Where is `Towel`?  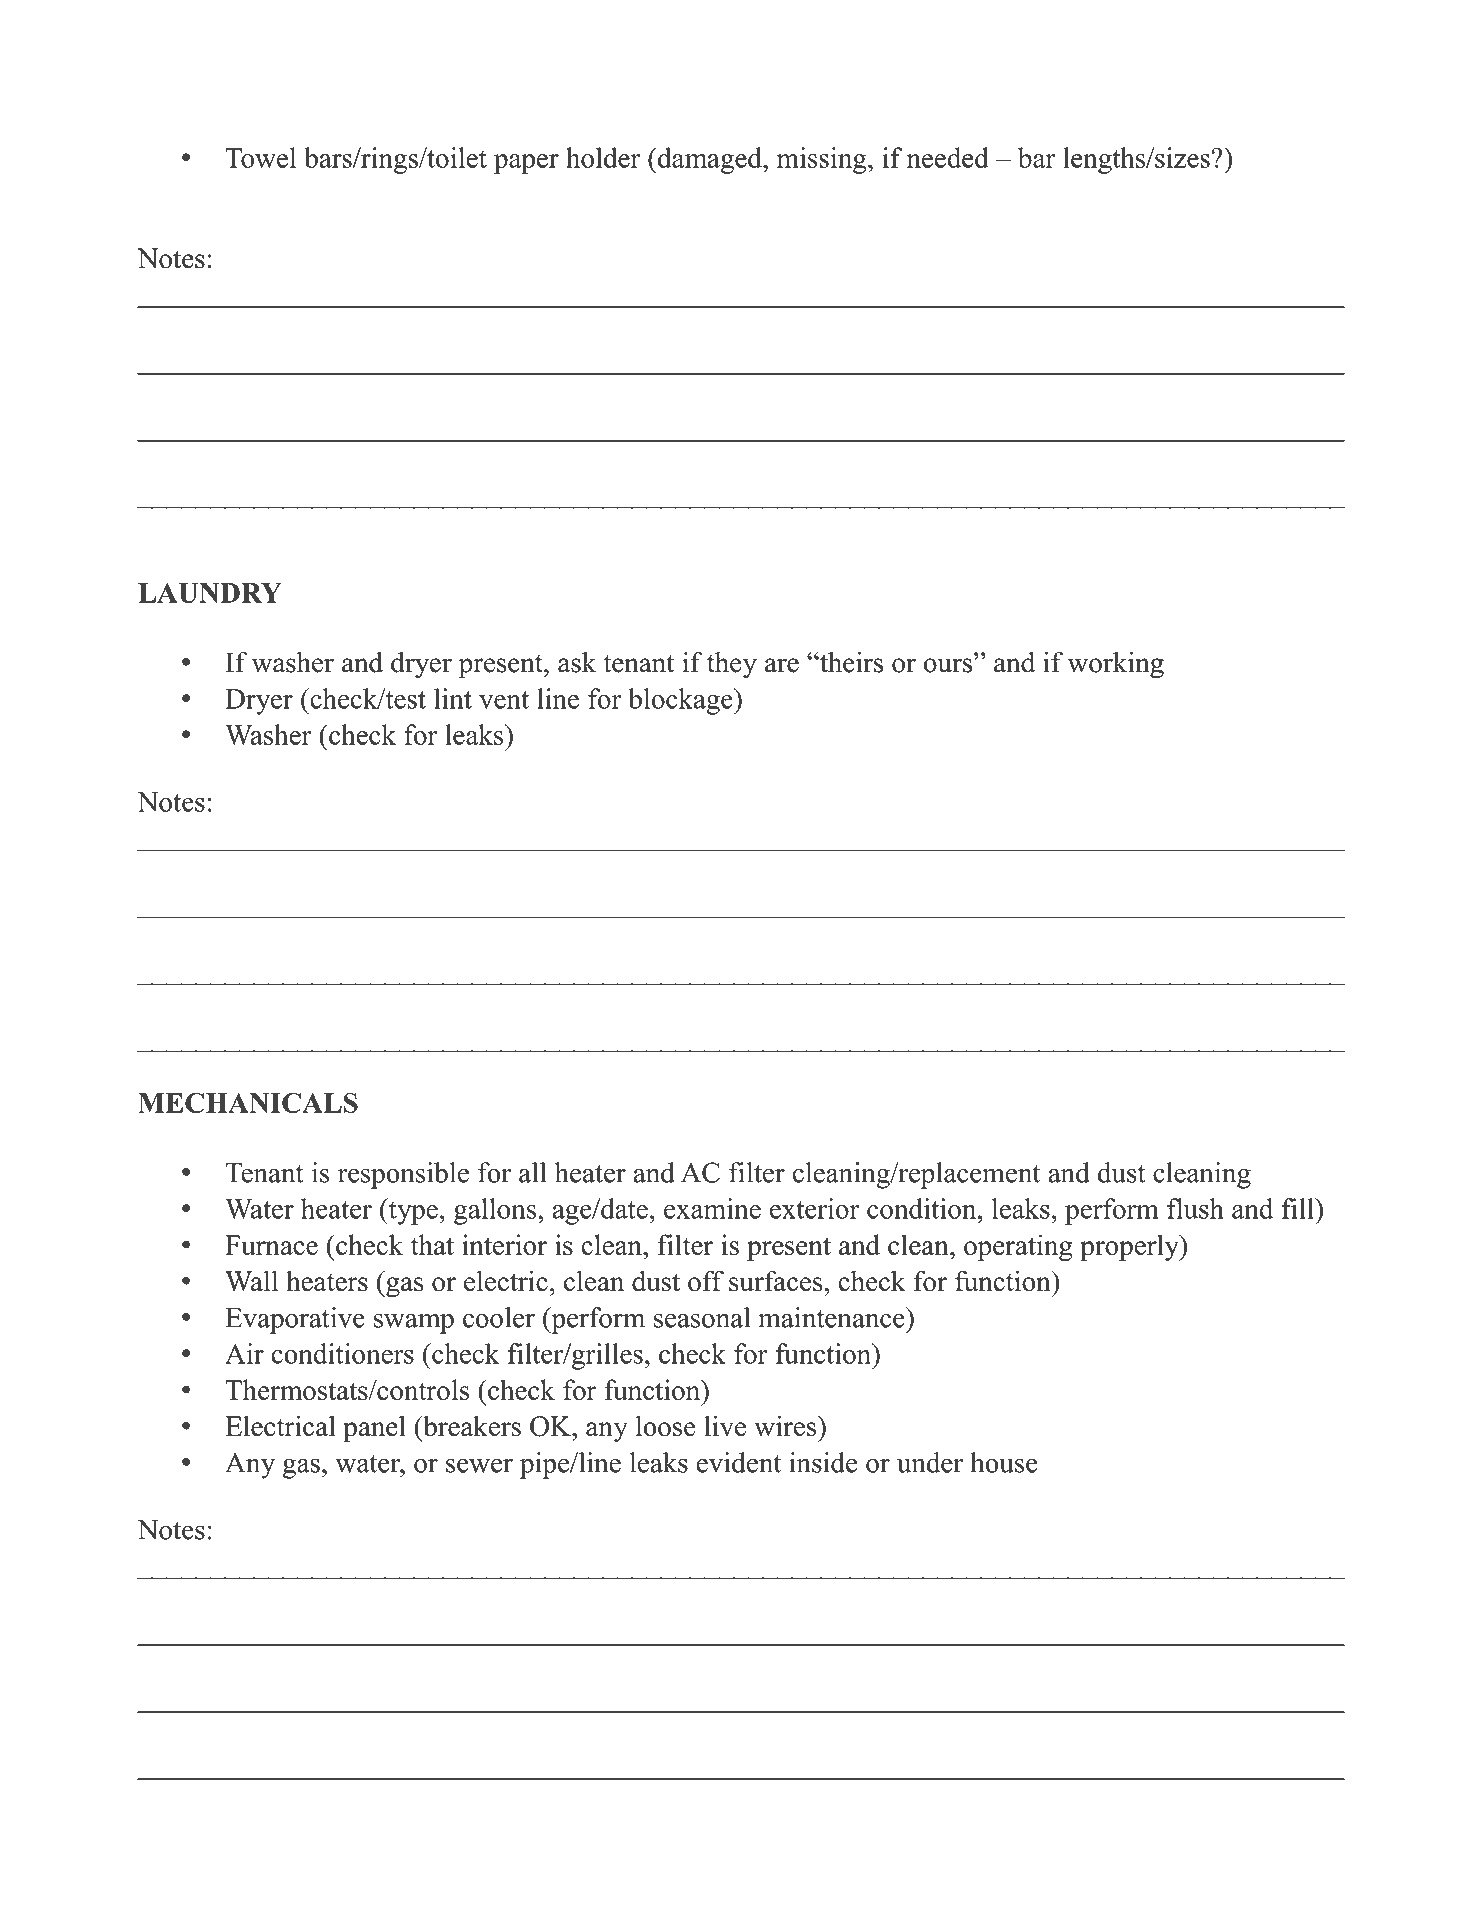 Towel is located at coordinates (260, 157).
